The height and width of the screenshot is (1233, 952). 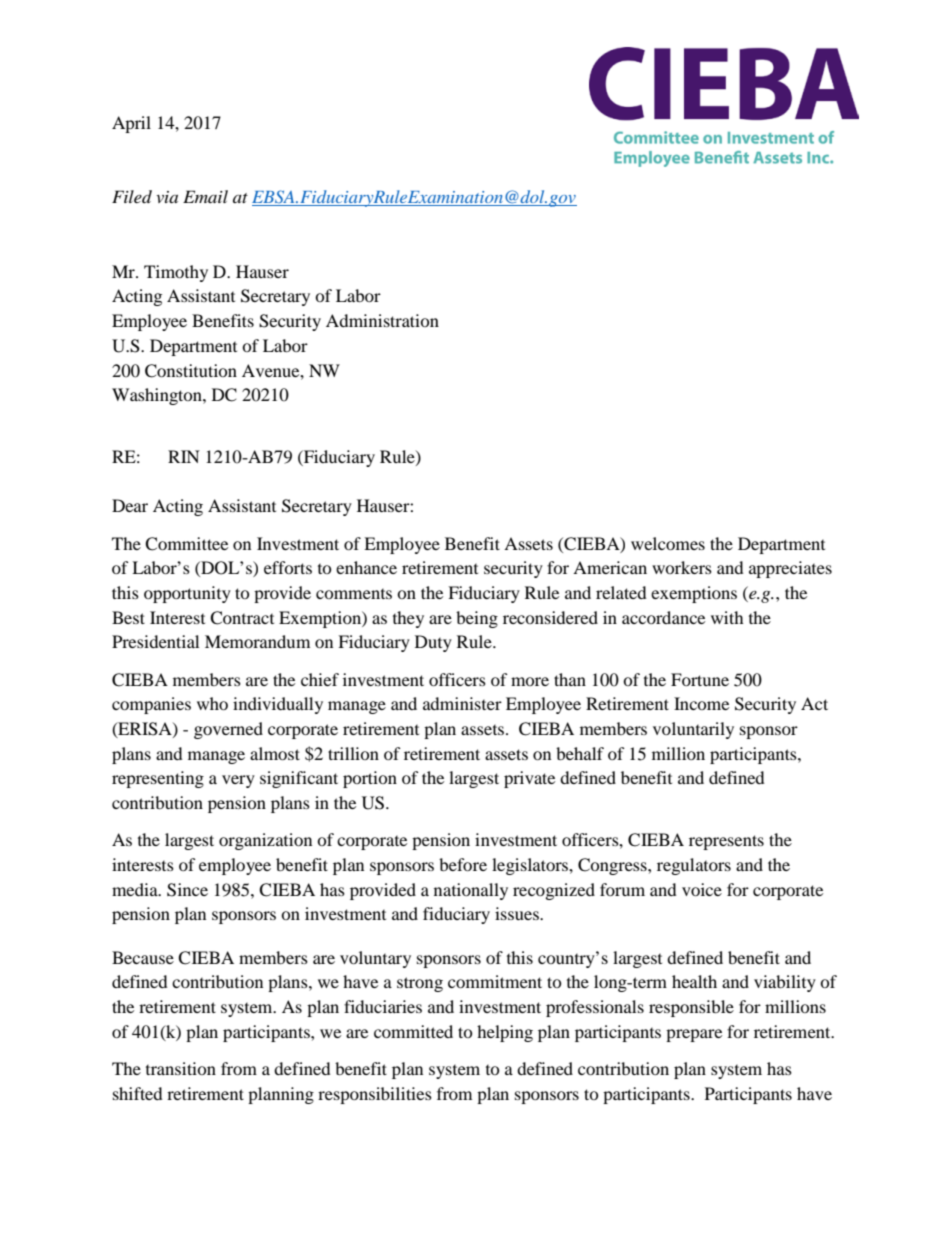 What do you see at coordinates (238, 781) in the screenshot?
I see `very` at bounding box center [238, 781].
